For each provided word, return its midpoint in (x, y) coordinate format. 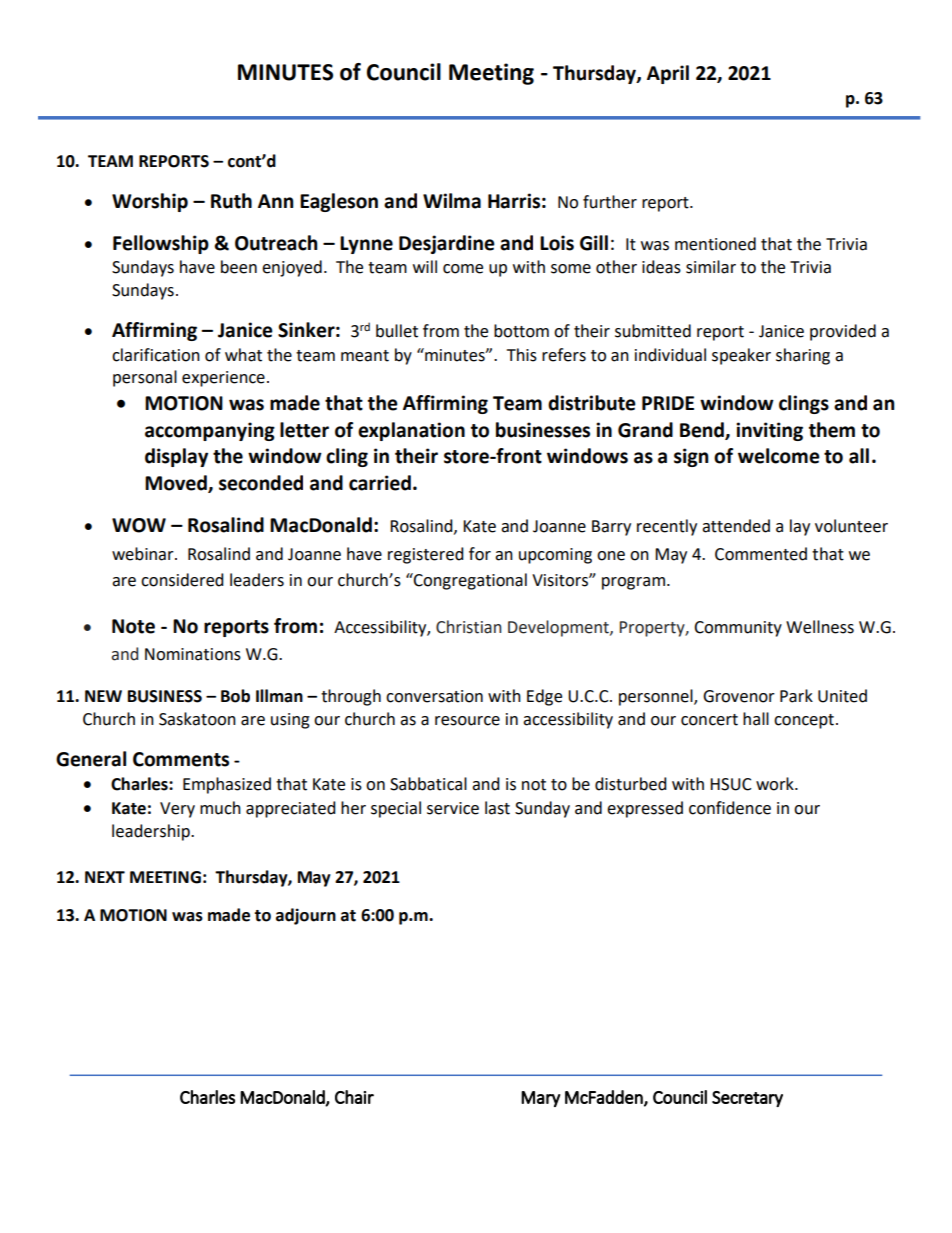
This (522, 355)
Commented (761, 554)
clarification (156, 355)
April (668, 74)
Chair (354, 1097)
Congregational (469, 581)
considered (182, 580)
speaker (741, 356)
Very (177, 810)
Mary (540, 1099)
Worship (150, 202)
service (453, 808)
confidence (730, 808)
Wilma (452, 201)
